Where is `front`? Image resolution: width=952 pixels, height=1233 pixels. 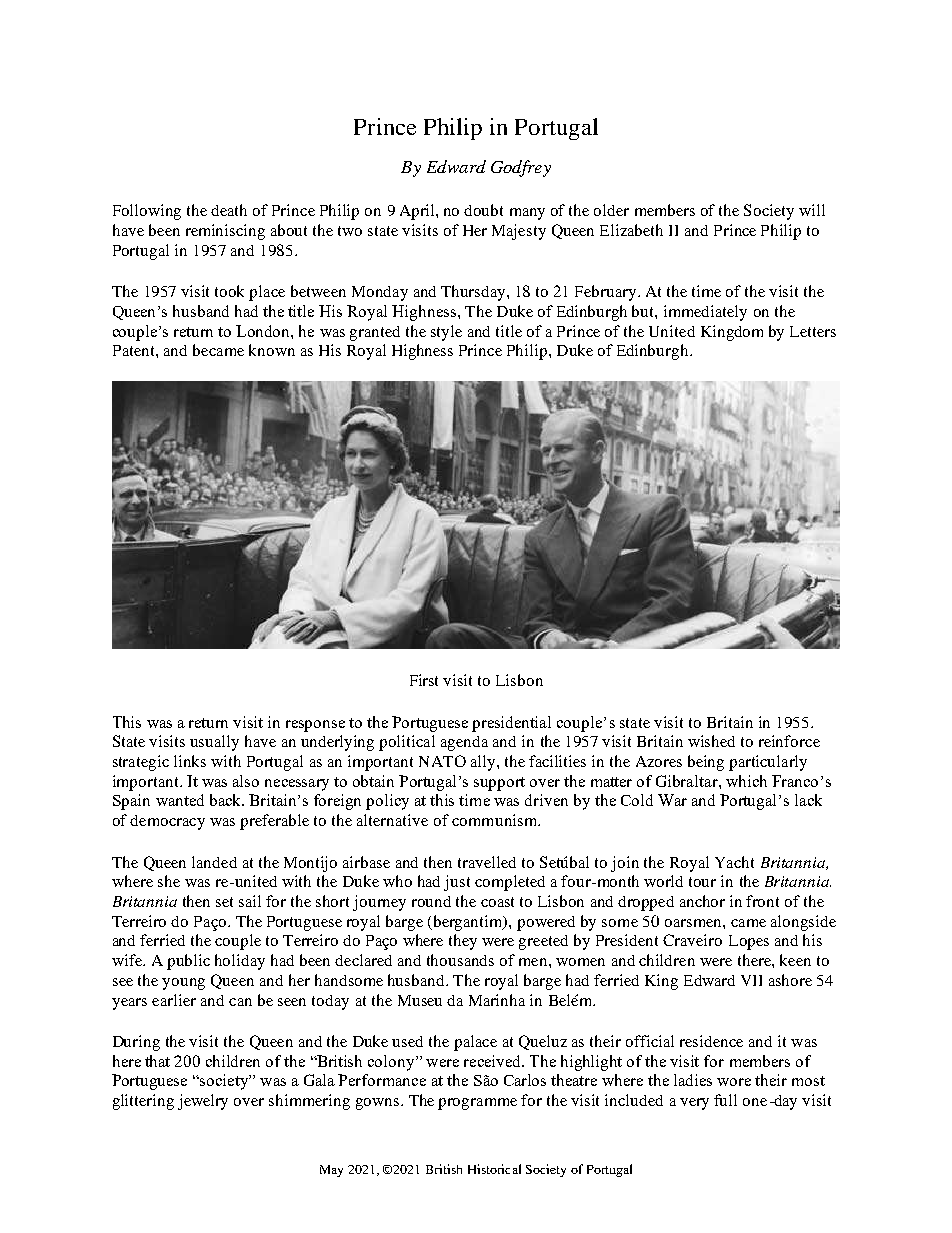
front is located at coordinates (762, 901).
